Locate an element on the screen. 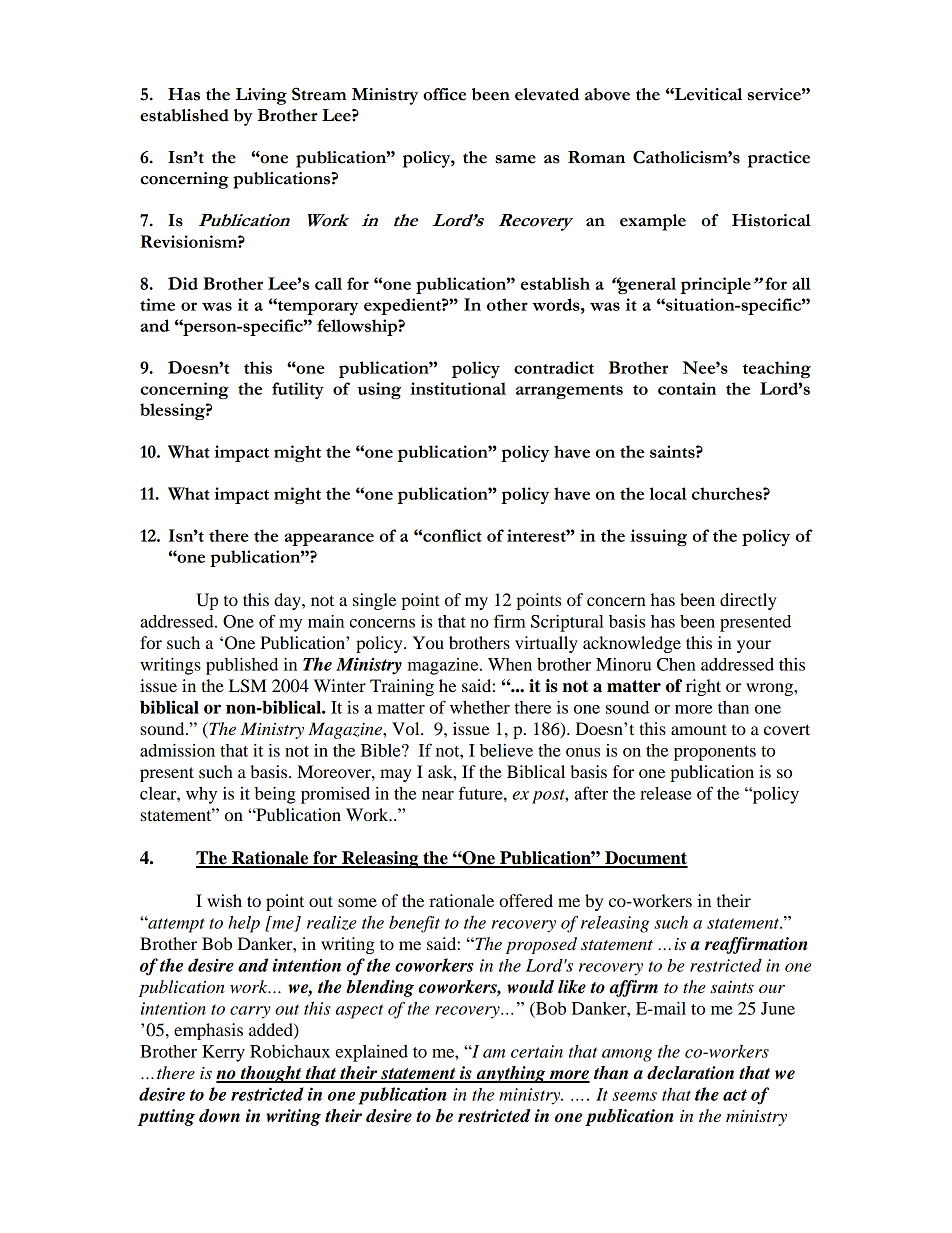 The image size is (952, 1233). churches is located at coordinates (728, 493).
